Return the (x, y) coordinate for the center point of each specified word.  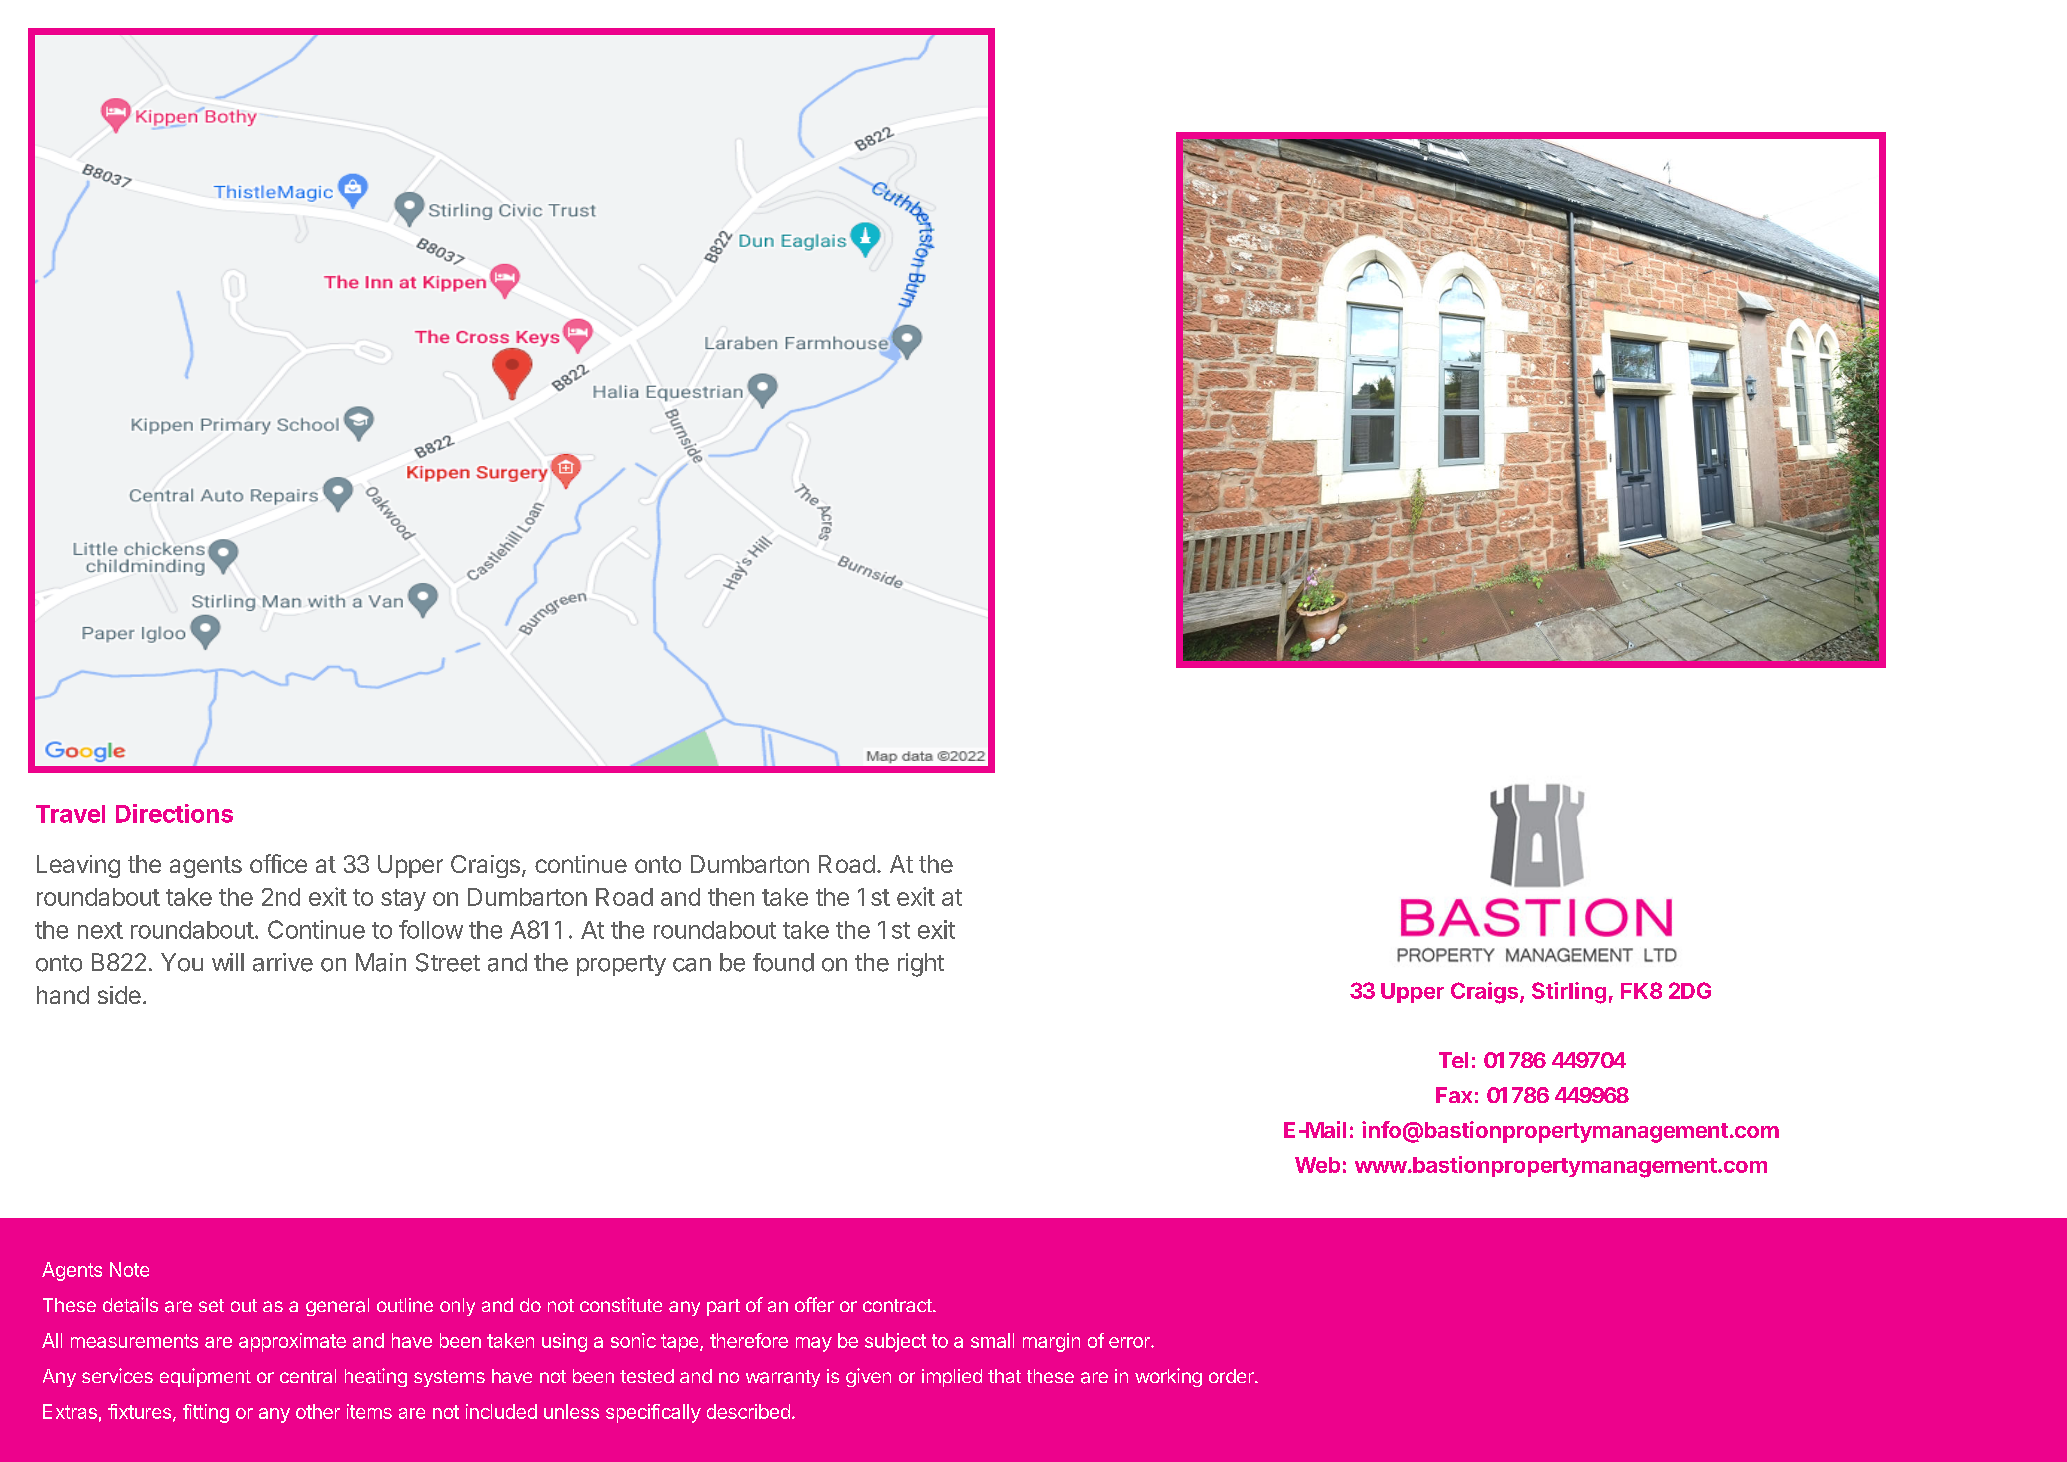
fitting (206, 1413)
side (119, 995)
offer (814, 1304)
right (921, 965)
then (731, 897)
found (783, 962)
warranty (783, 1378)
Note (129, 1269)
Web (1317, 1165)
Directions (174, 813)
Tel (1453, 1060)
